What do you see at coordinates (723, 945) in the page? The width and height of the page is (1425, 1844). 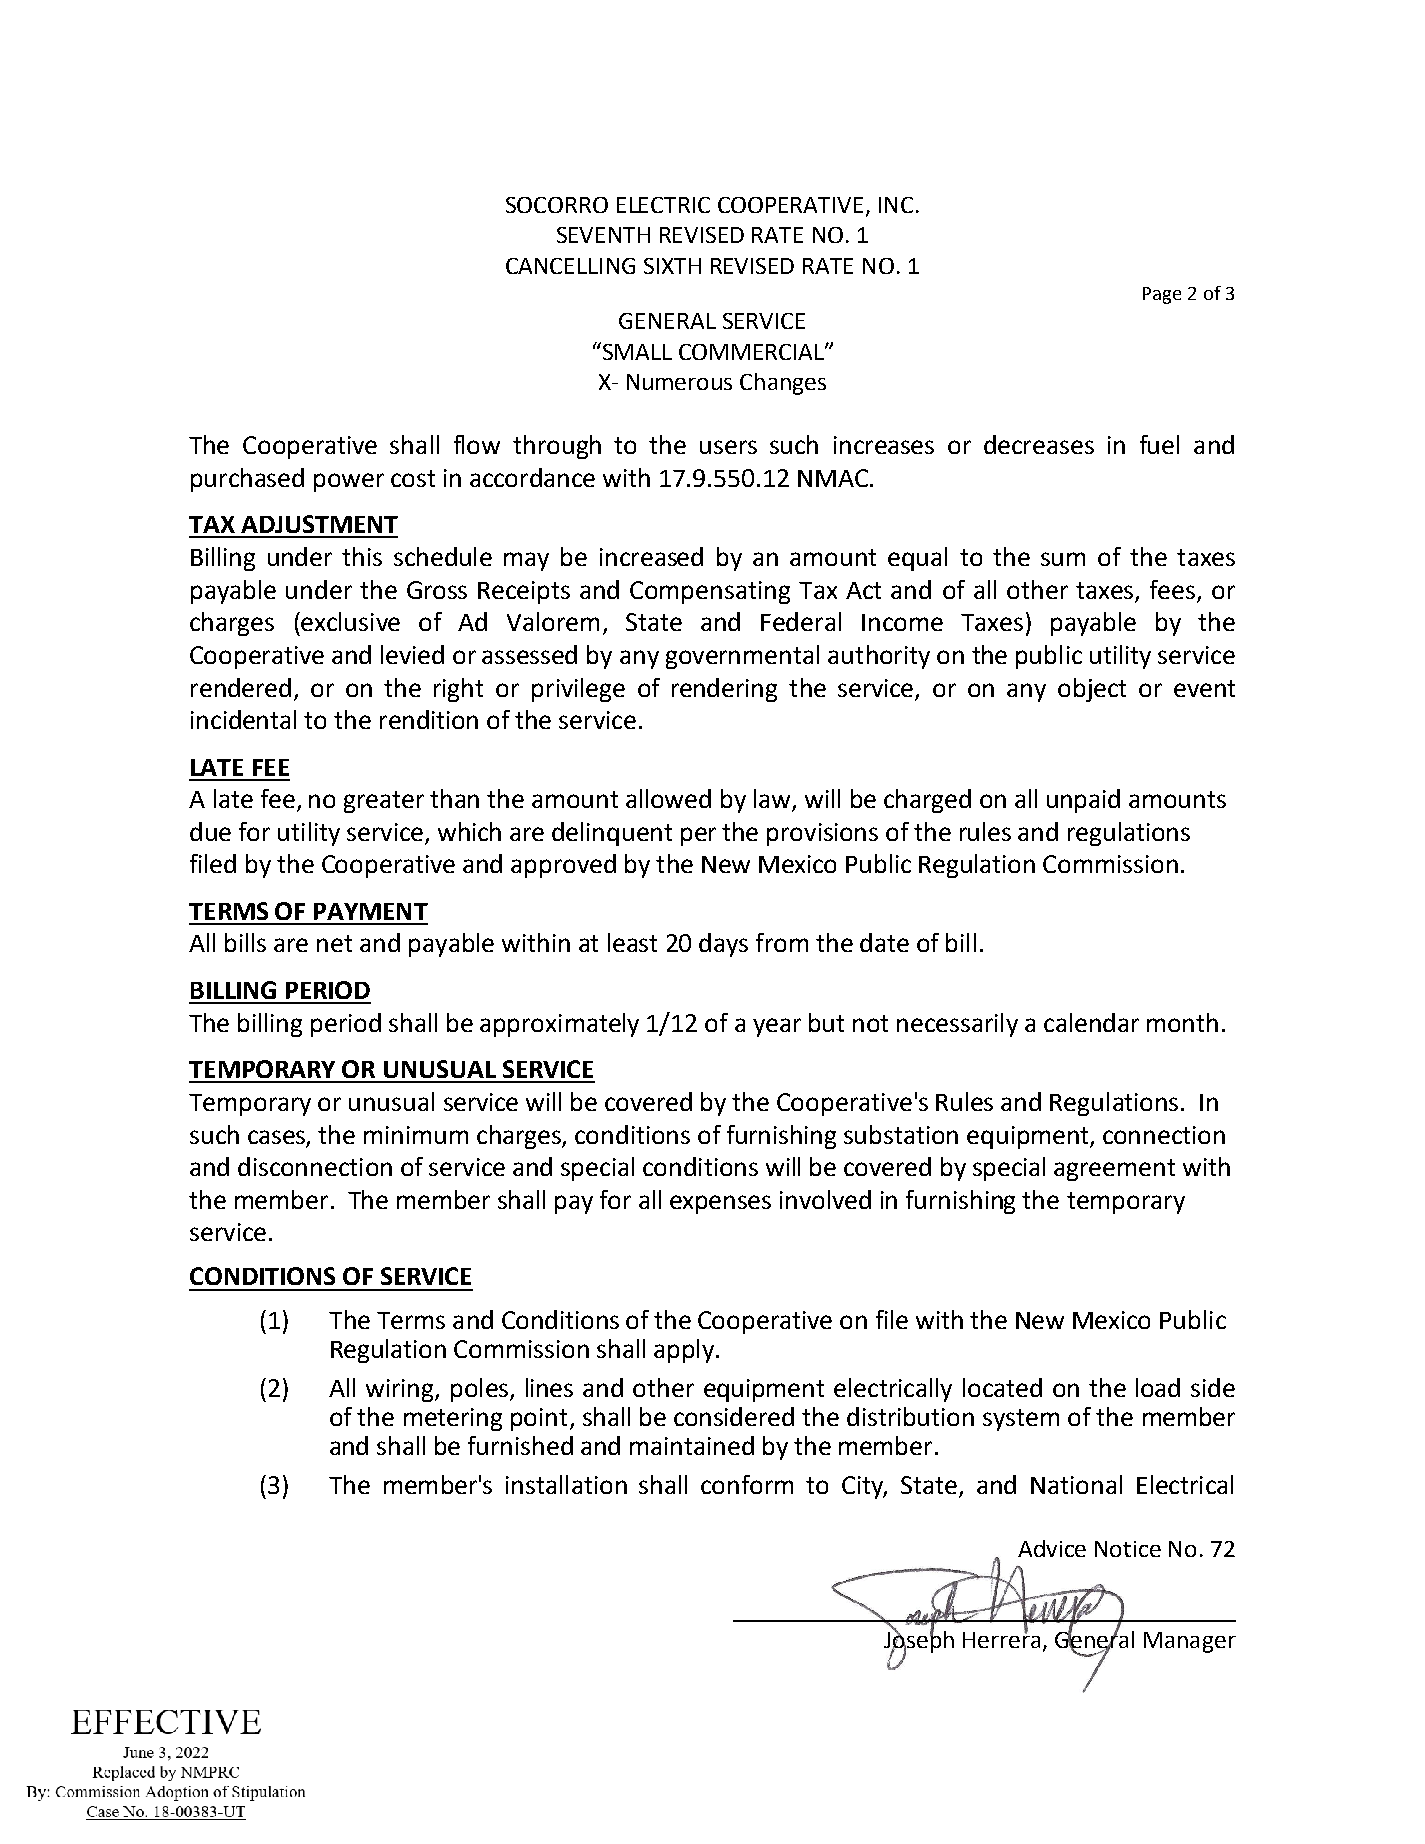 I see `days` at bounding box center [723, 945].
